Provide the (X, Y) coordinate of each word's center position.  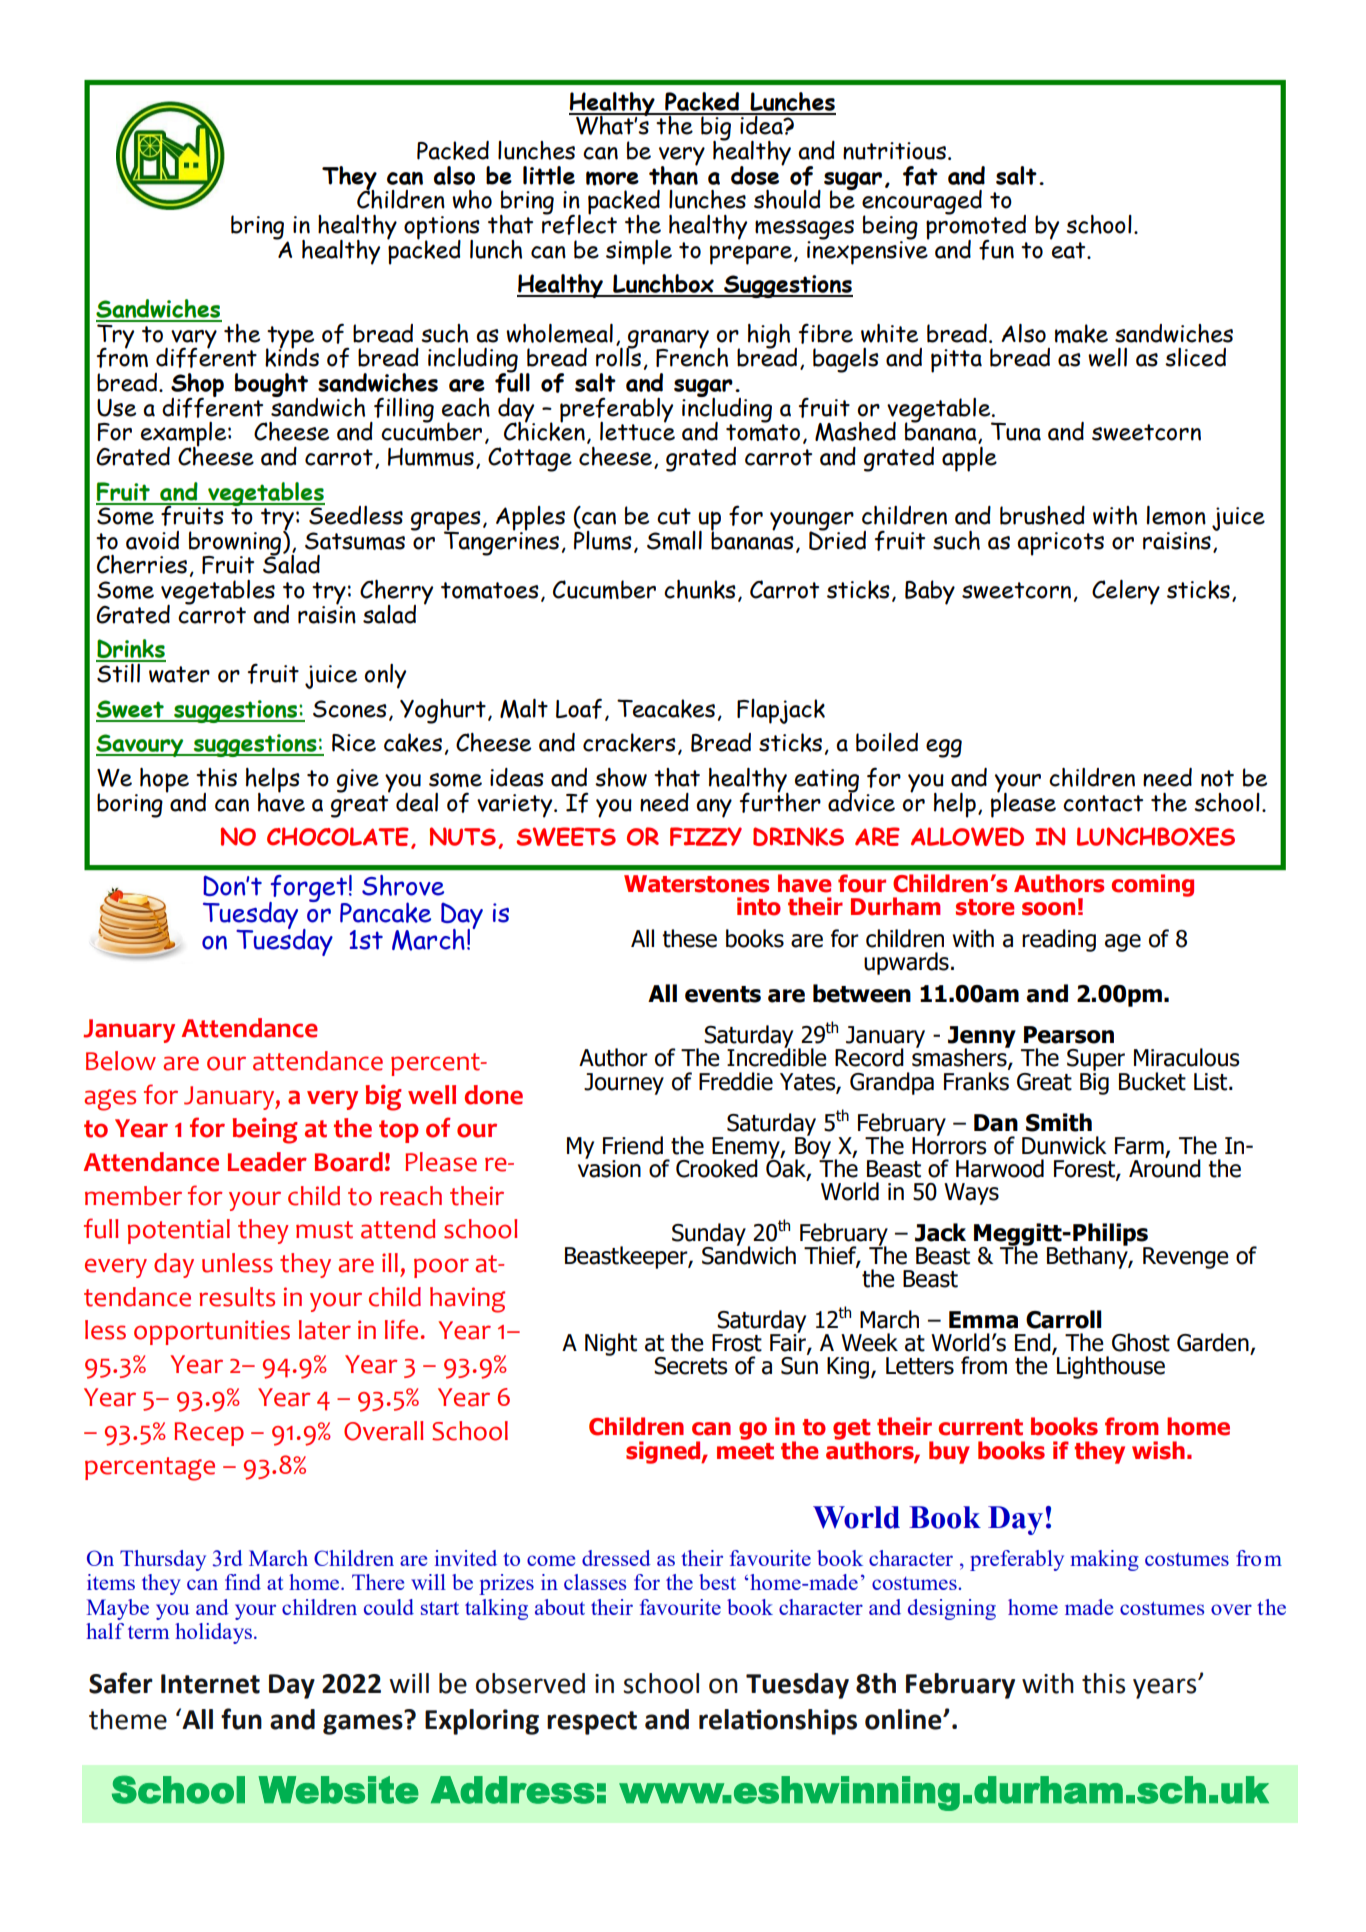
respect (592, 1723)
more (612, 178)
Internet (210, 1684)
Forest (1085, 1169)
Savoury (141, 745)
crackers (629, 742)
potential (178, 1231)
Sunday (709, 1235)
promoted (976, 227)
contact (1103, 803)
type (290, 338)
